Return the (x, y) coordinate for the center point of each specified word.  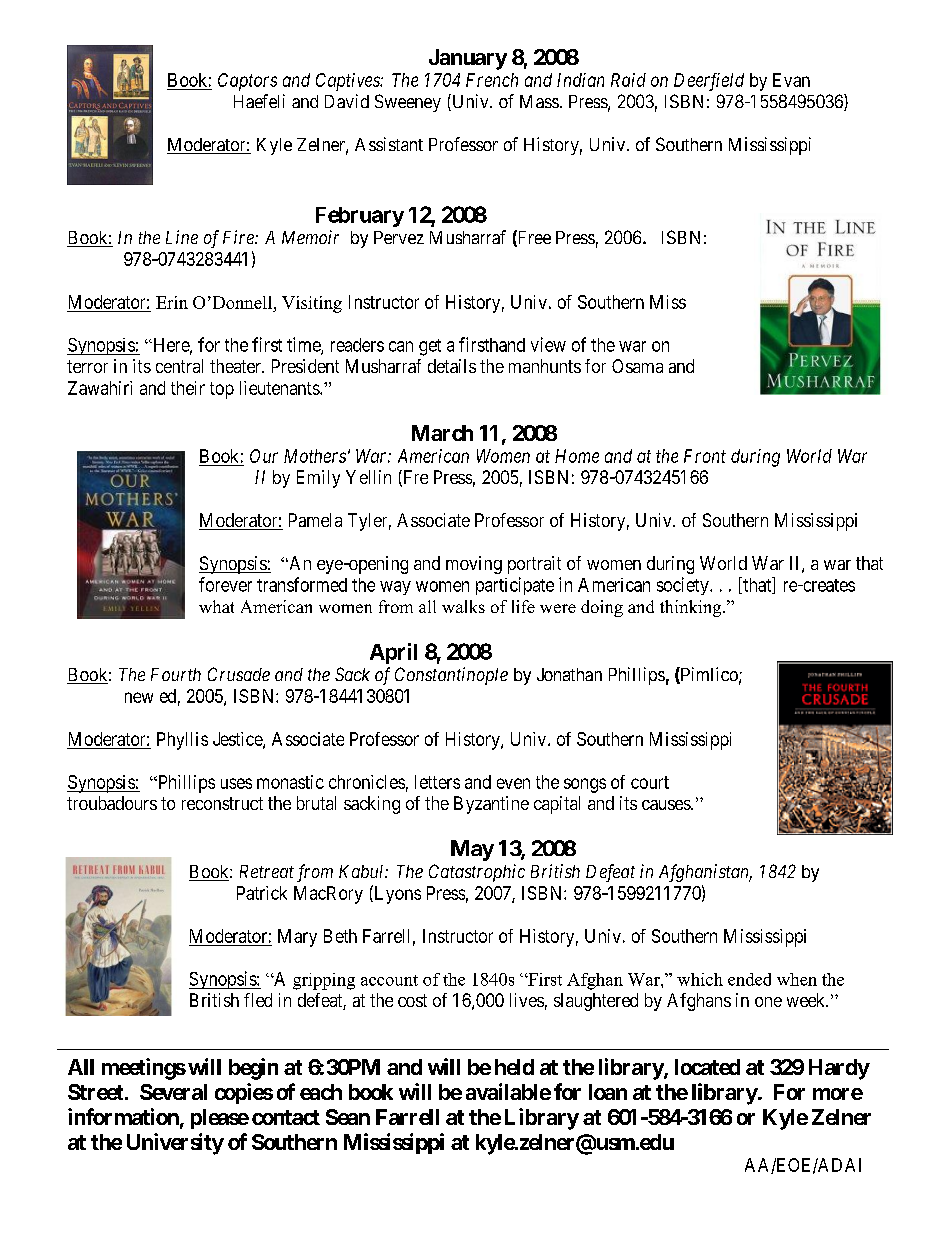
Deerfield (709, 82)
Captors (247, 82)
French (492, 80)
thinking (692, 608)
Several (173, 1092)
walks (463, 606)
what (216, 606)
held (514, 1067)
